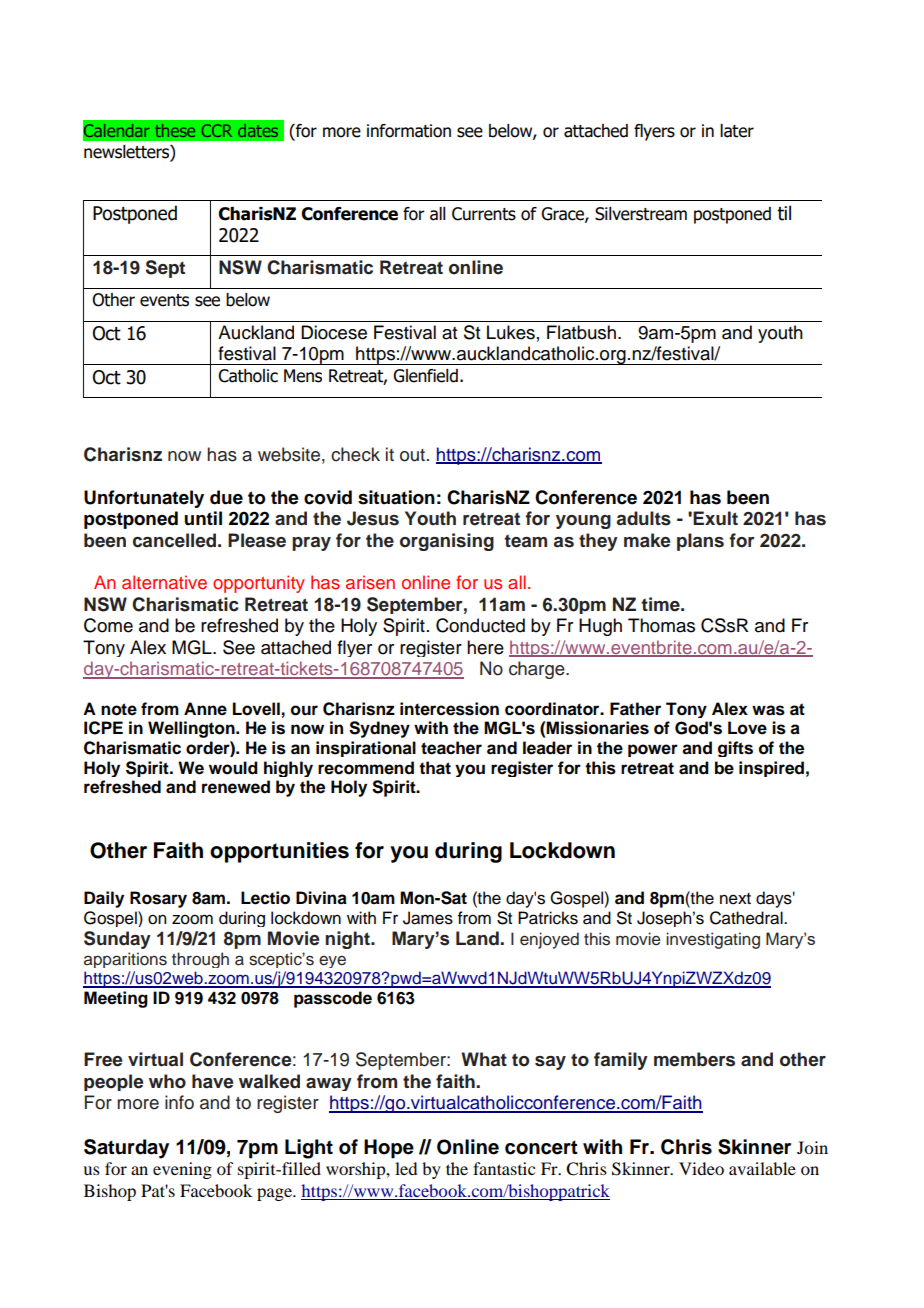  Describe the element at coordinates (700, 542) in the screenshot. I see `plans` at that location.
